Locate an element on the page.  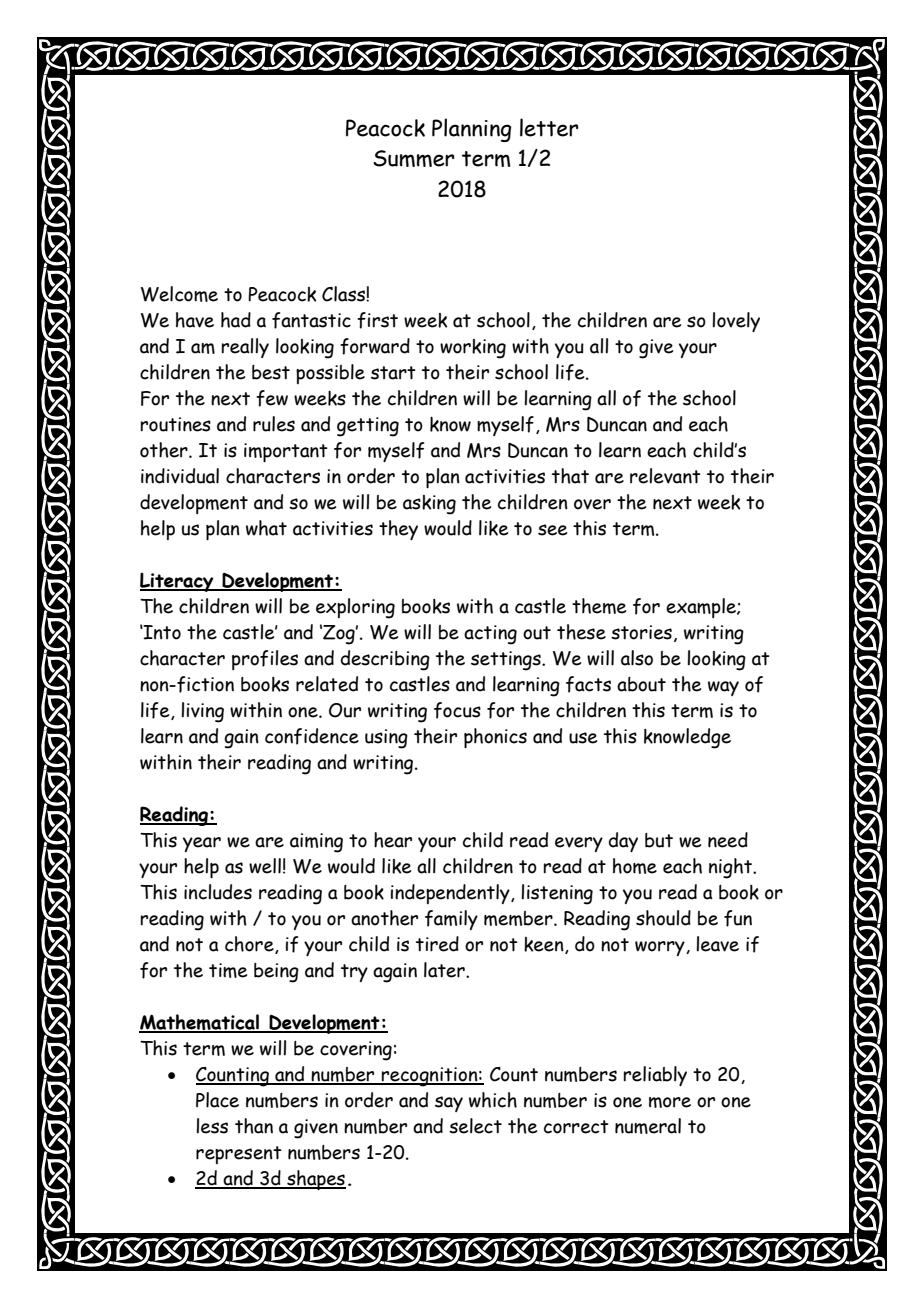
represent is located at coordinates (239, 1155).
